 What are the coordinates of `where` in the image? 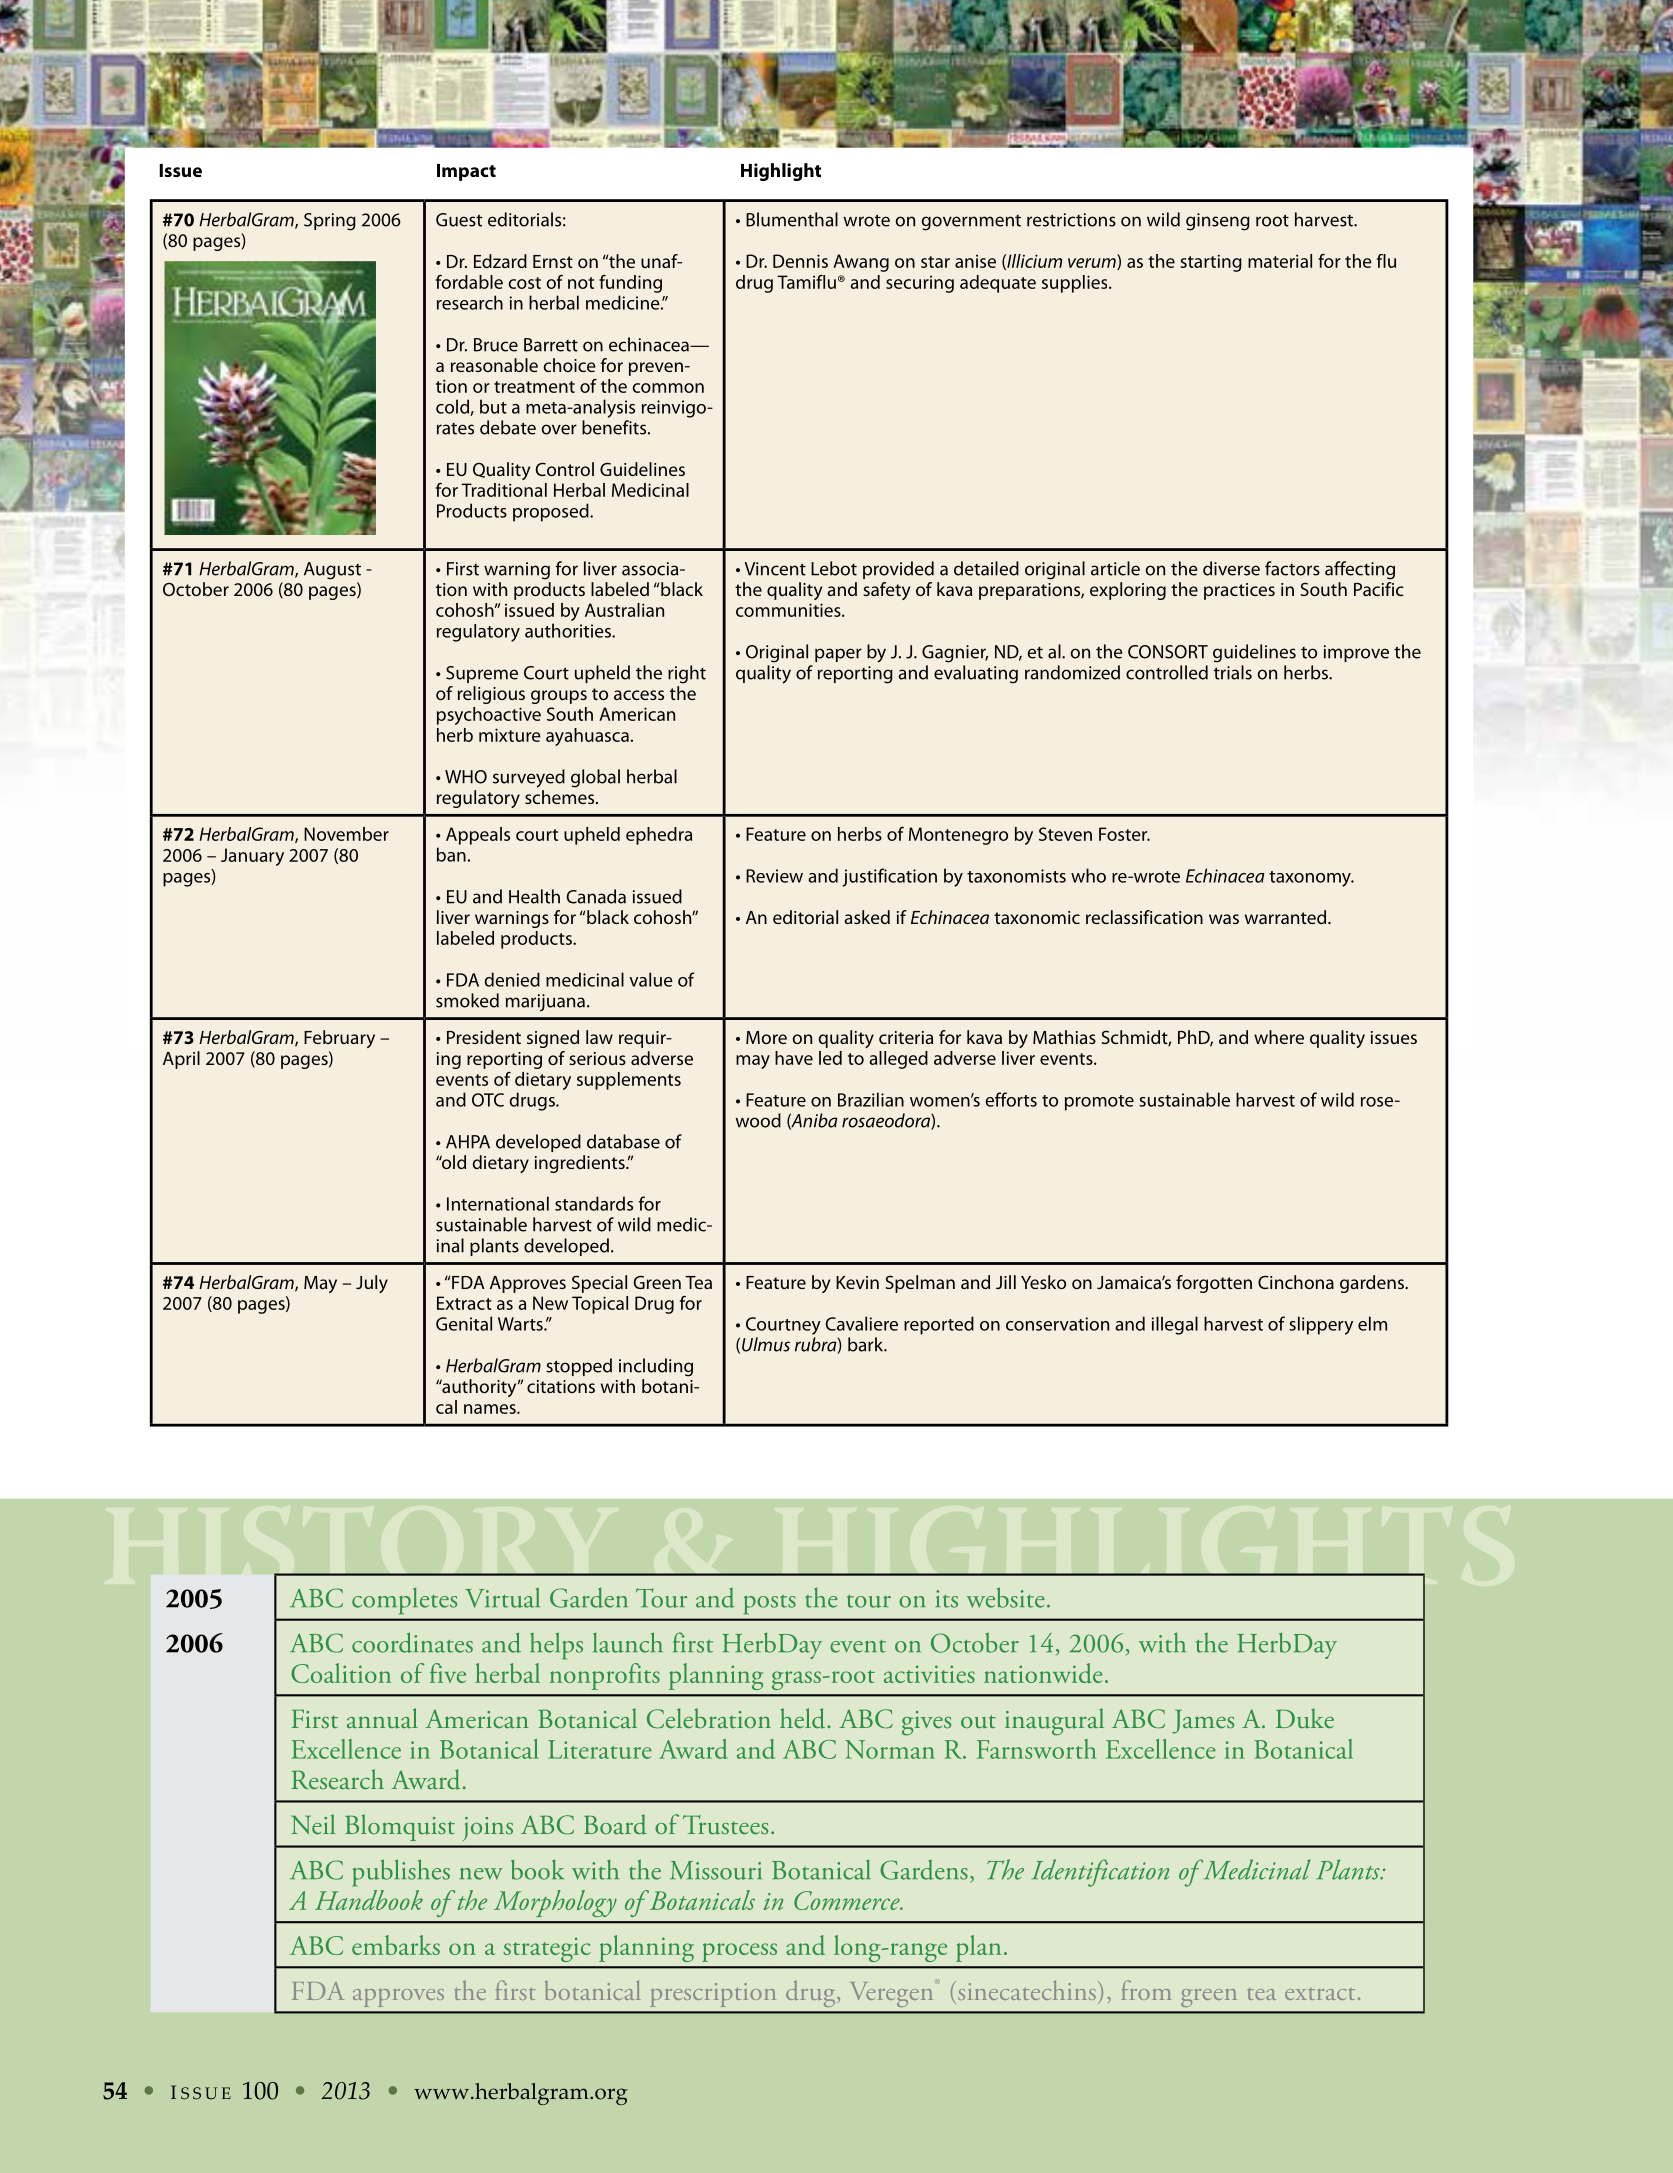 It's located at (1279, 1037).
